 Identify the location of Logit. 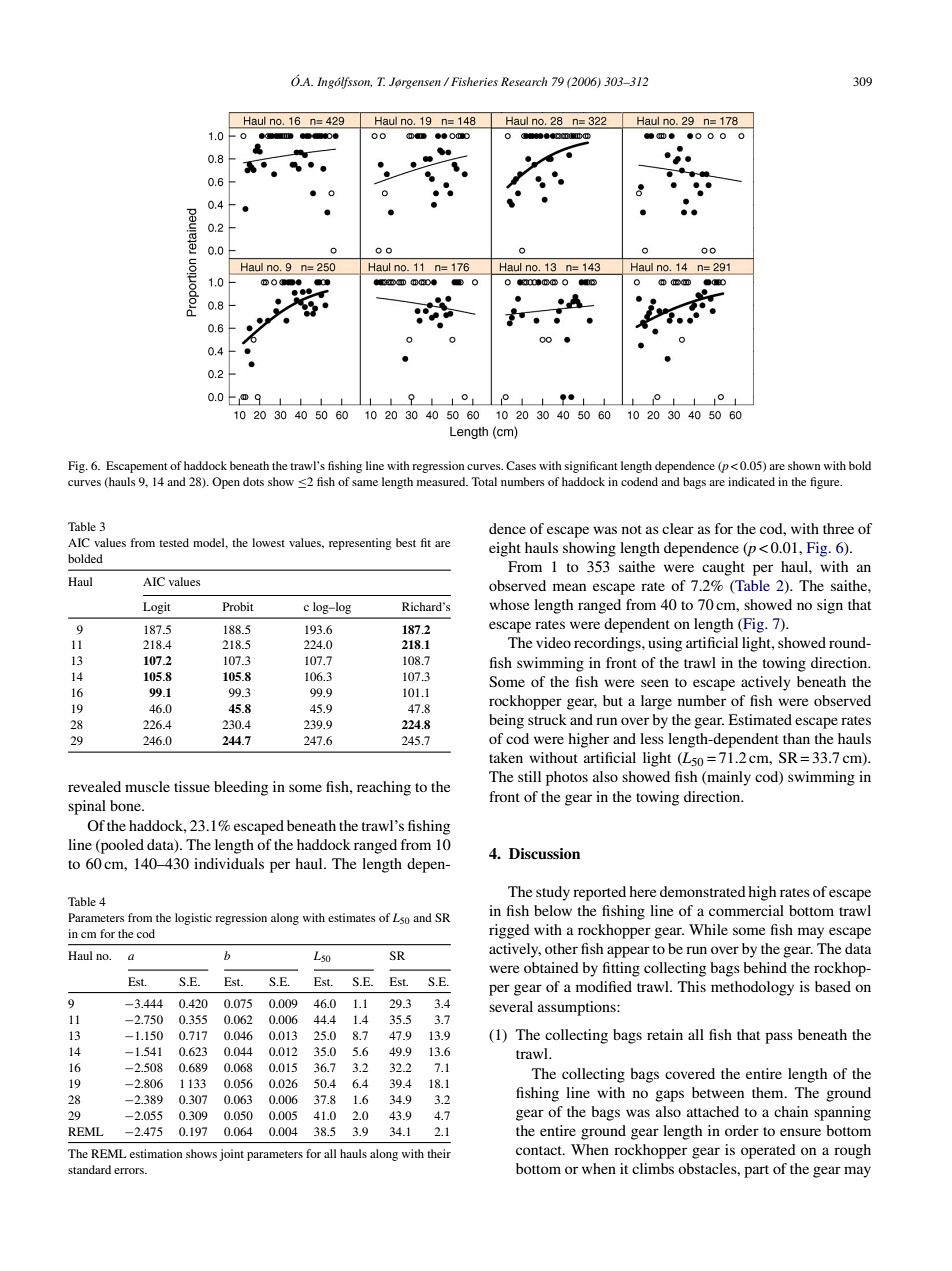
(157, 608).
